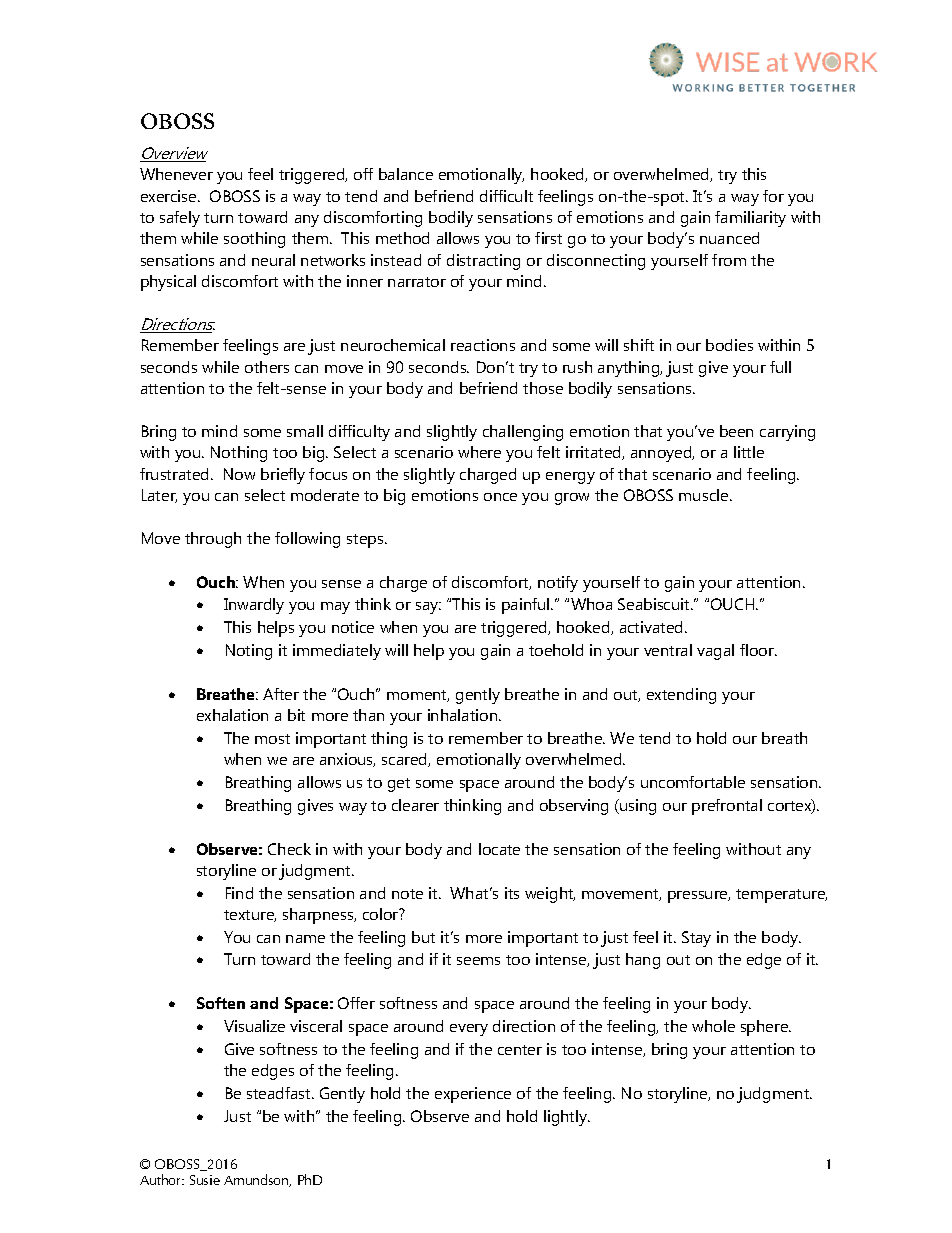  What do you see at coordinates (483, 262) in the document?
I see `distracting` at bounding box center [483, 262].
